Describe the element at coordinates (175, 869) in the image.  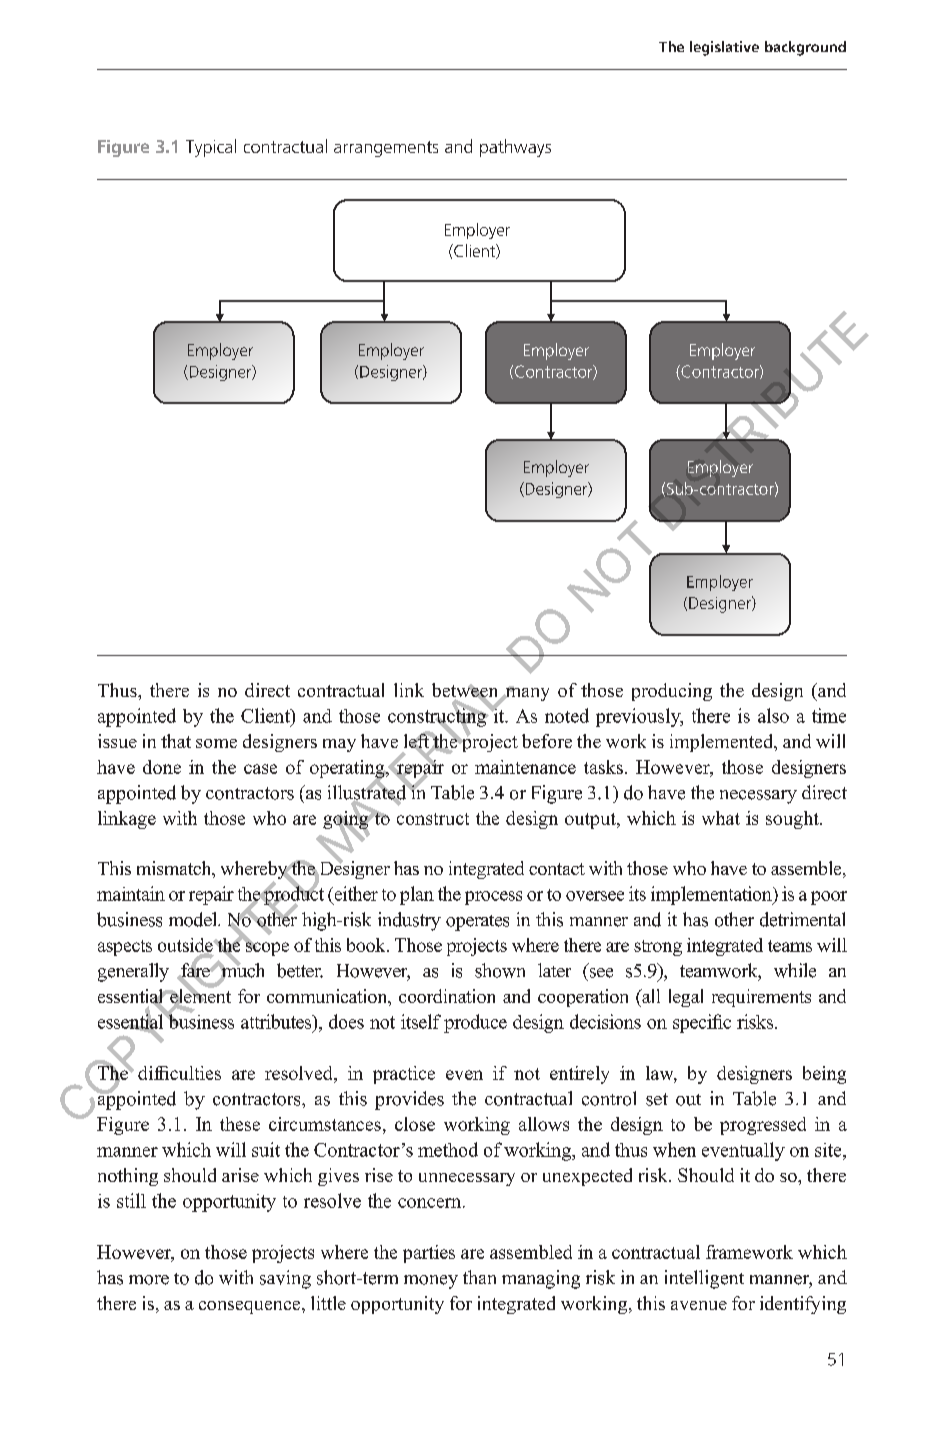
I see `mismatch` at that location.
